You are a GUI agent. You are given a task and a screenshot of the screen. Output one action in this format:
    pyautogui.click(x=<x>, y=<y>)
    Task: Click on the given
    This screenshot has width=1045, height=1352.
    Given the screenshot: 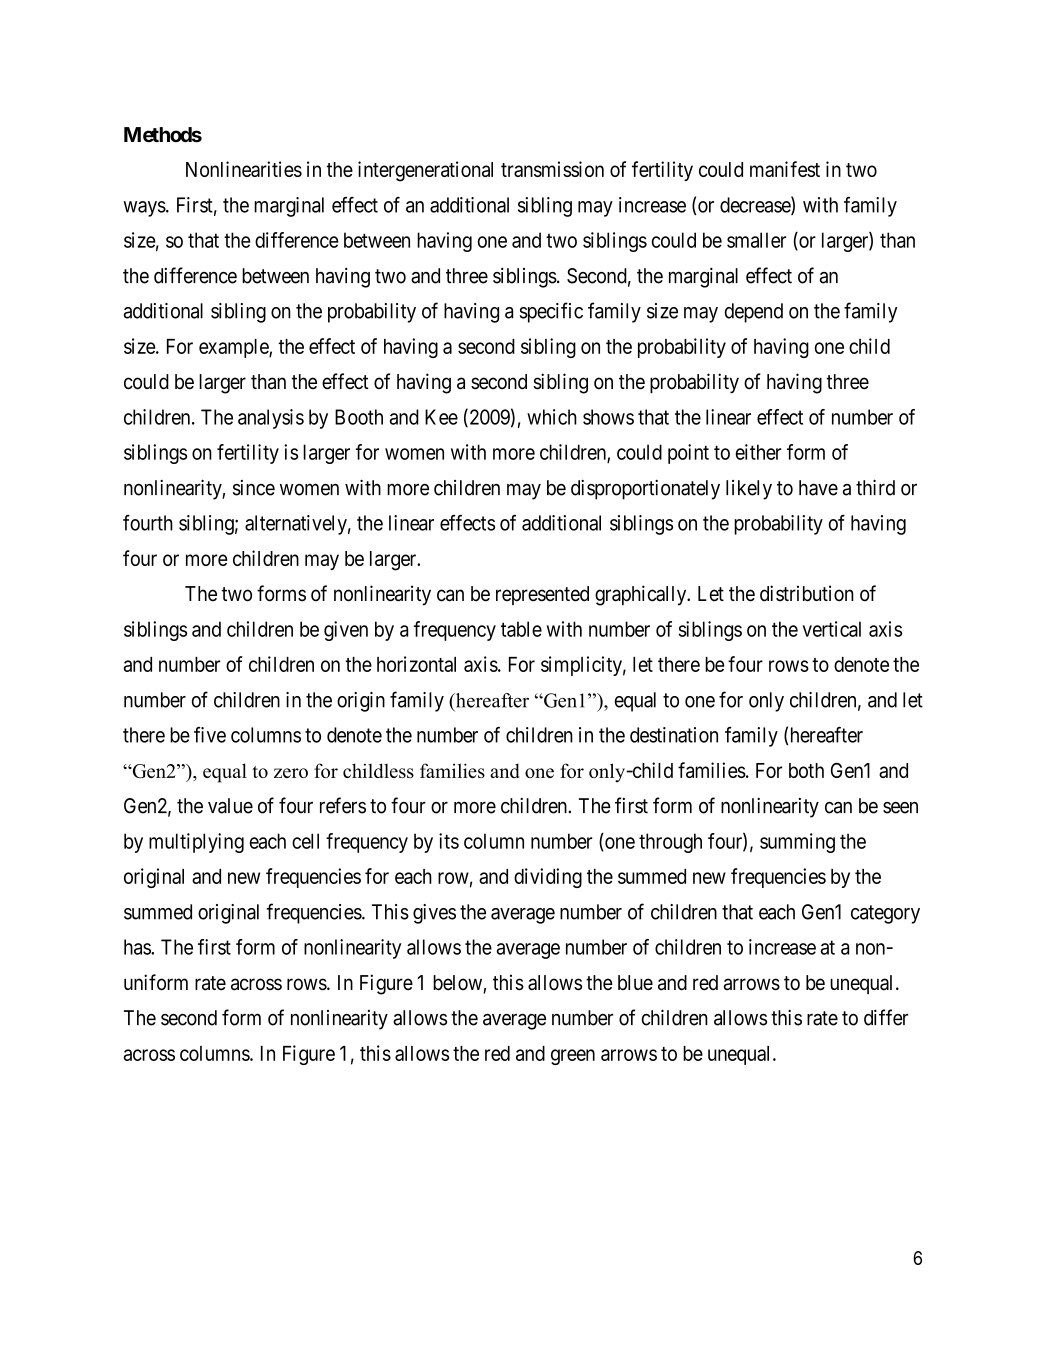 What is the action you would take?
    pyautogui.click(x=346, y=631)
